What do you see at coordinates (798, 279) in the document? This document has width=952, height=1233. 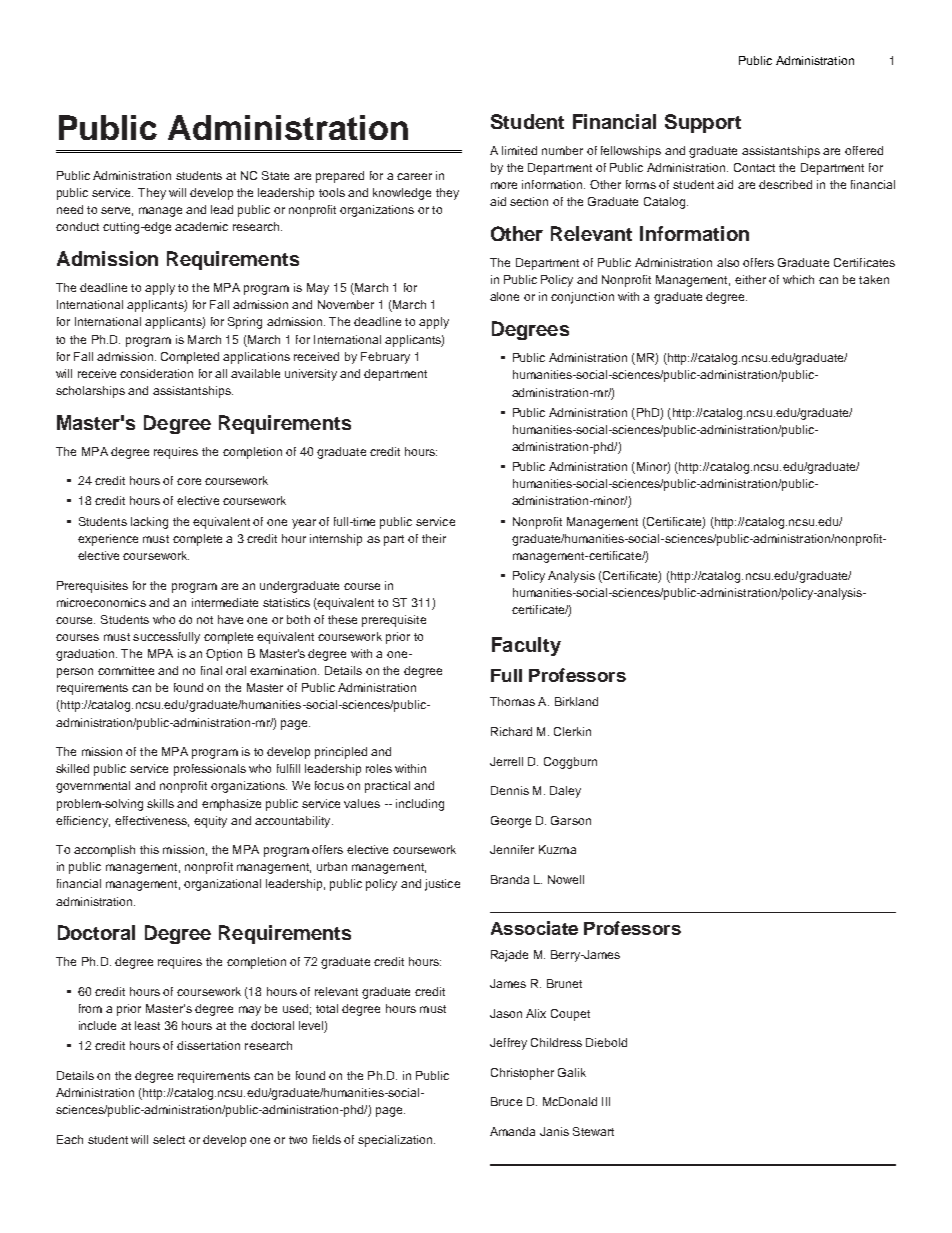 I see `which` at bounding box center [798, 279].
